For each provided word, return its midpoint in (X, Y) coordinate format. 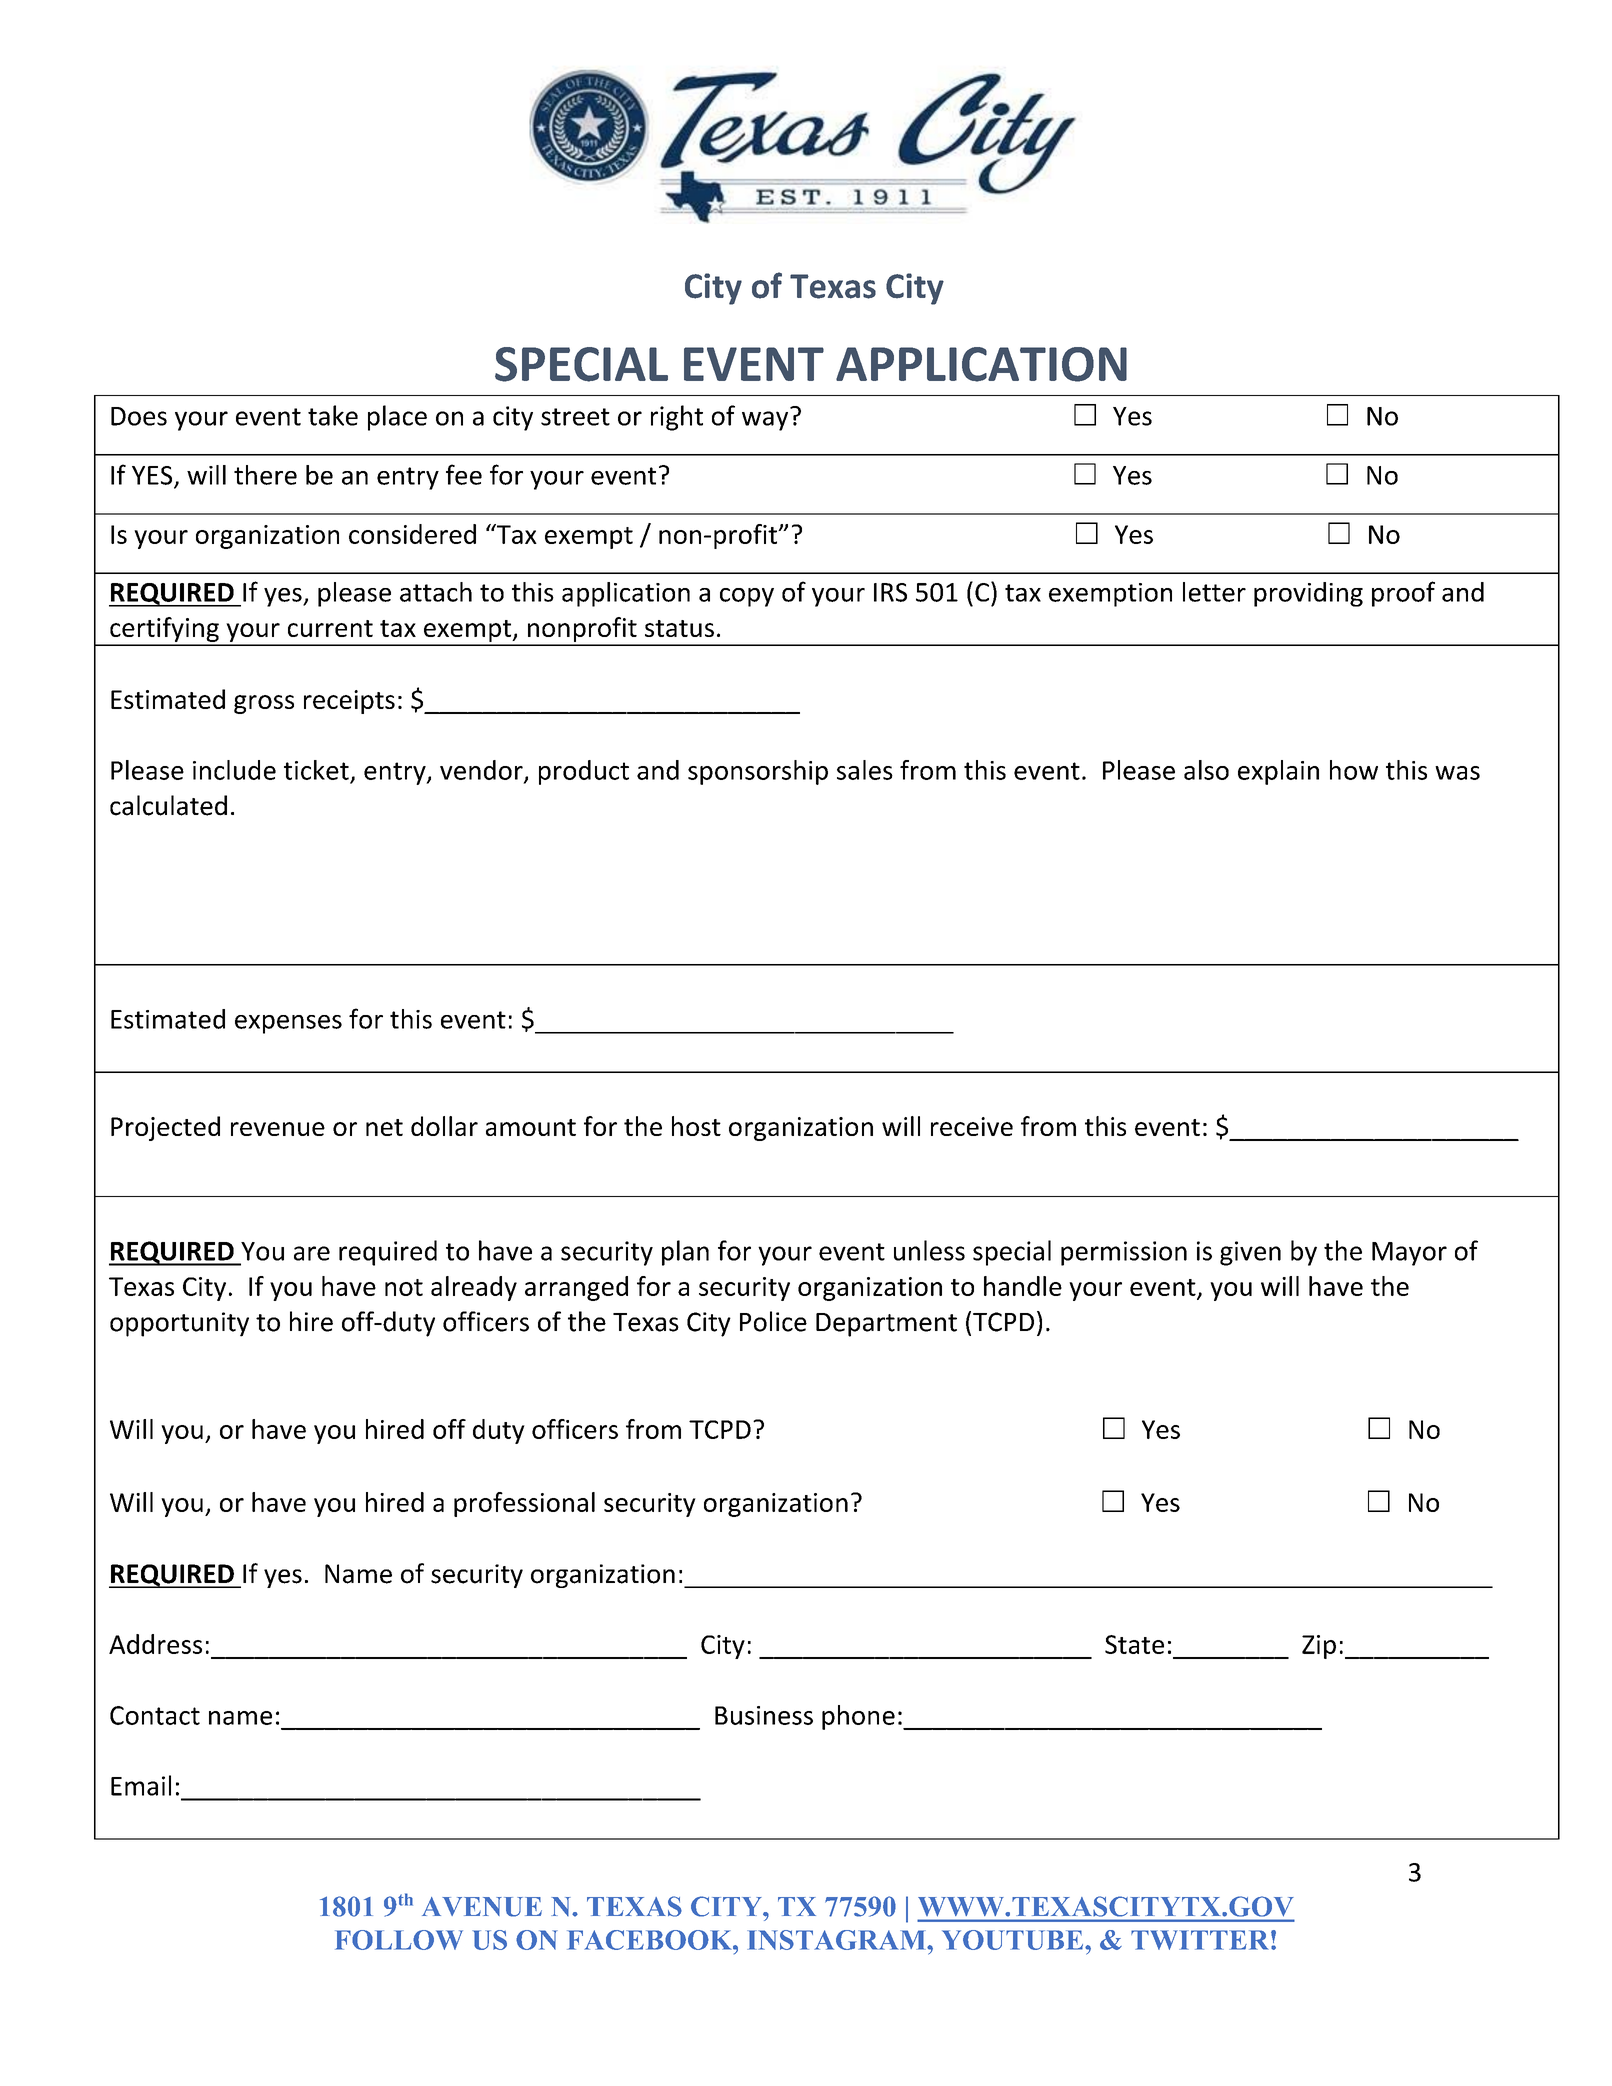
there (265, 475)
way (765, 421)
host (696, 1126)
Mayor (1409, 1254)
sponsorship (758, 772)
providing (1308, 594)
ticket (316, 770)
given (1250, 1253)
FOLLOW (399, 1940)
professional (524, 1504)
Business (764, 1715)
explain (1278, 772)
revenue (278, 1129)
